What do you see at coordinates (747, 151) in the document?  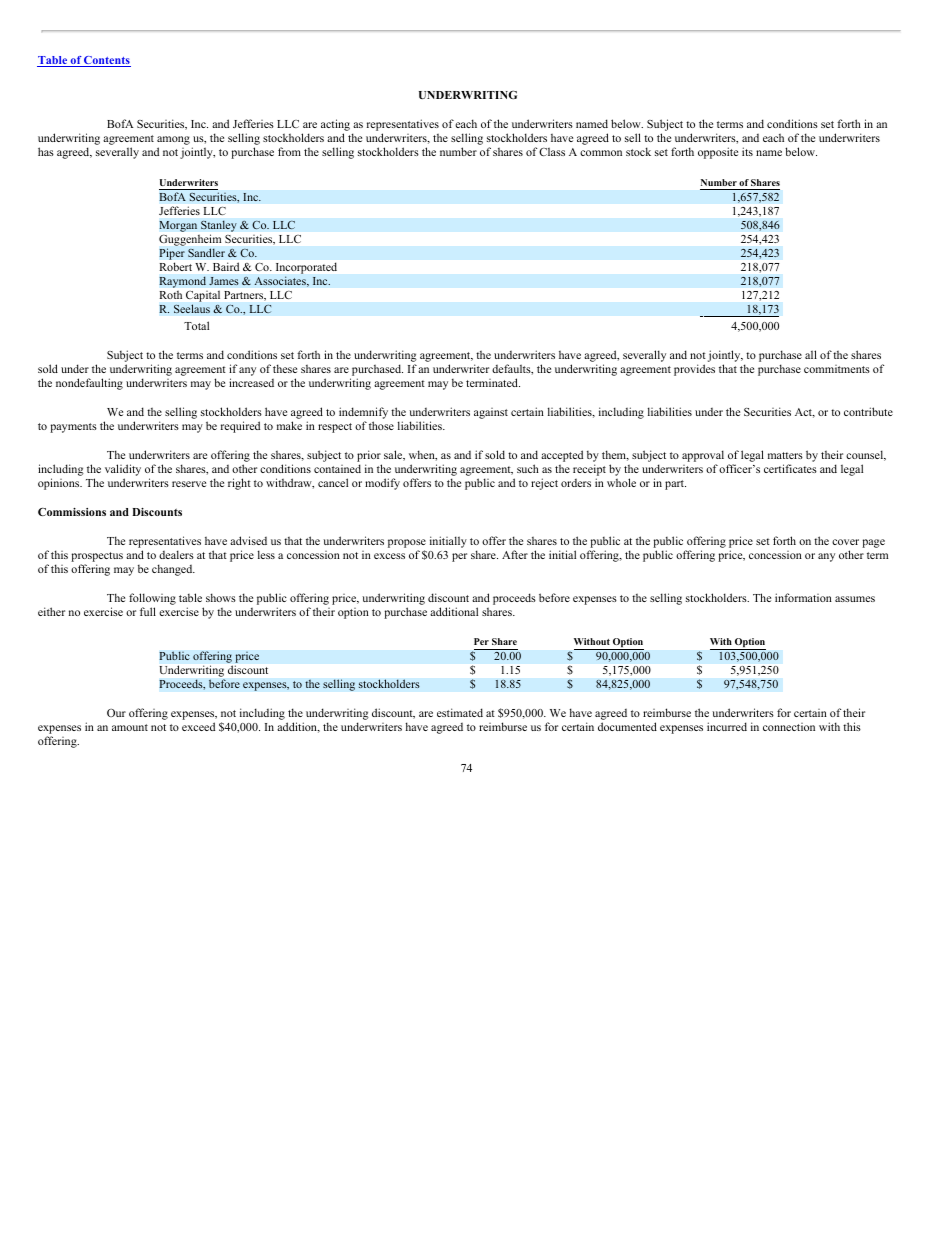 I see `its` at bounding box center [747, 151].
